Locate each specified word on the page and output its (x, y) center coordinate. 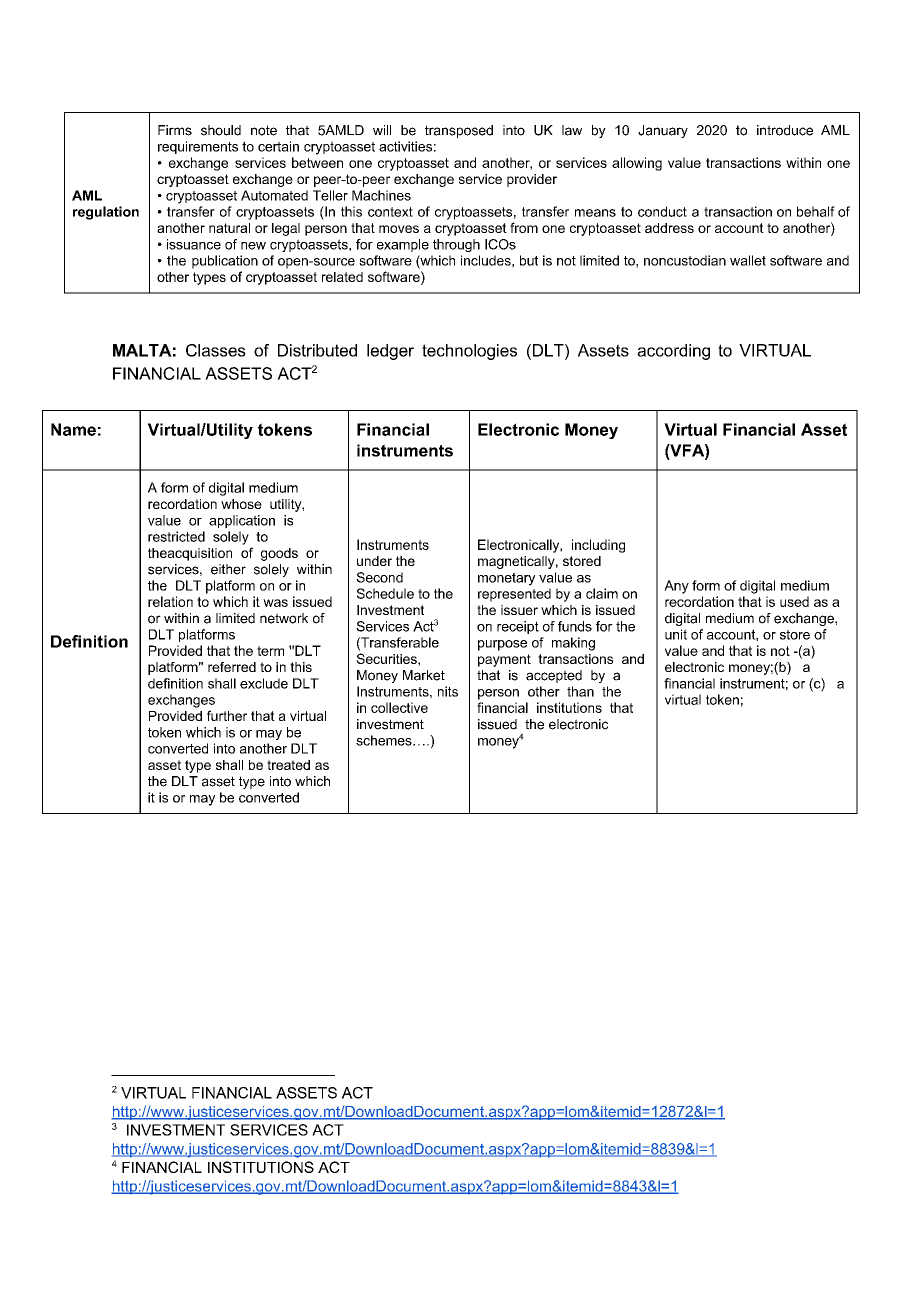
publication (225, 262)
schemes (385, 740)
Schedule (385, 593)
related (342, 277)
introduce (785, 130)
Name (73, 429)
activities (405, 146)
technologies (469, 352)
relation (170, 601)
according (673, 352)
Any (676, 587)
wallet (748, 260)
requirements (198, 147)
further (227, 715)
